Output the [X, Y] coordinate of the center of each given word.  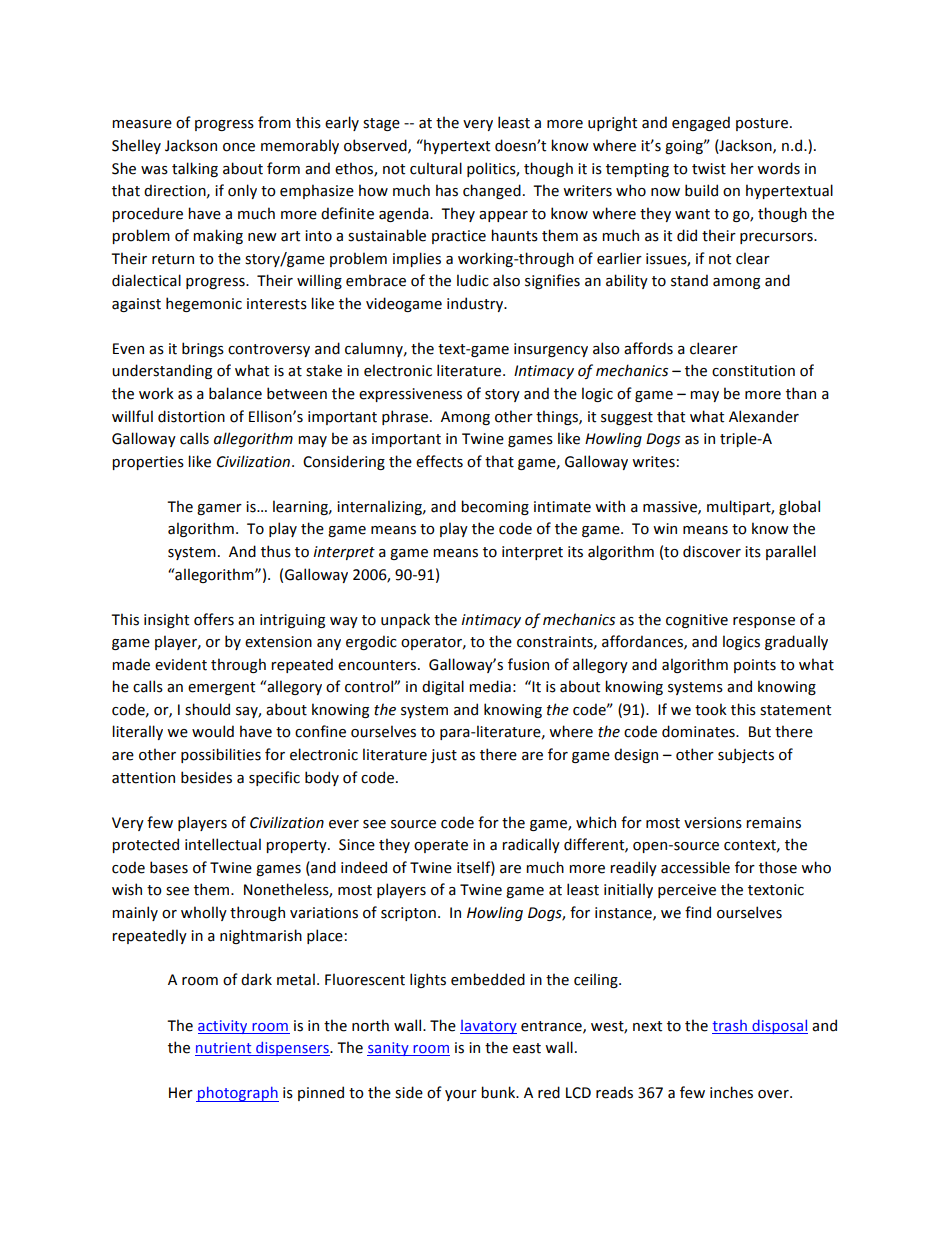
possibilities [221, 755]
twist [709, 169]
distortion [191, 416]
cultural [436, 168]
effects [439, 461]
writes [653, 462]
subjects [746, 755]
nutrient [224, 1049]
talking [195, 169]
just [444, 756]
